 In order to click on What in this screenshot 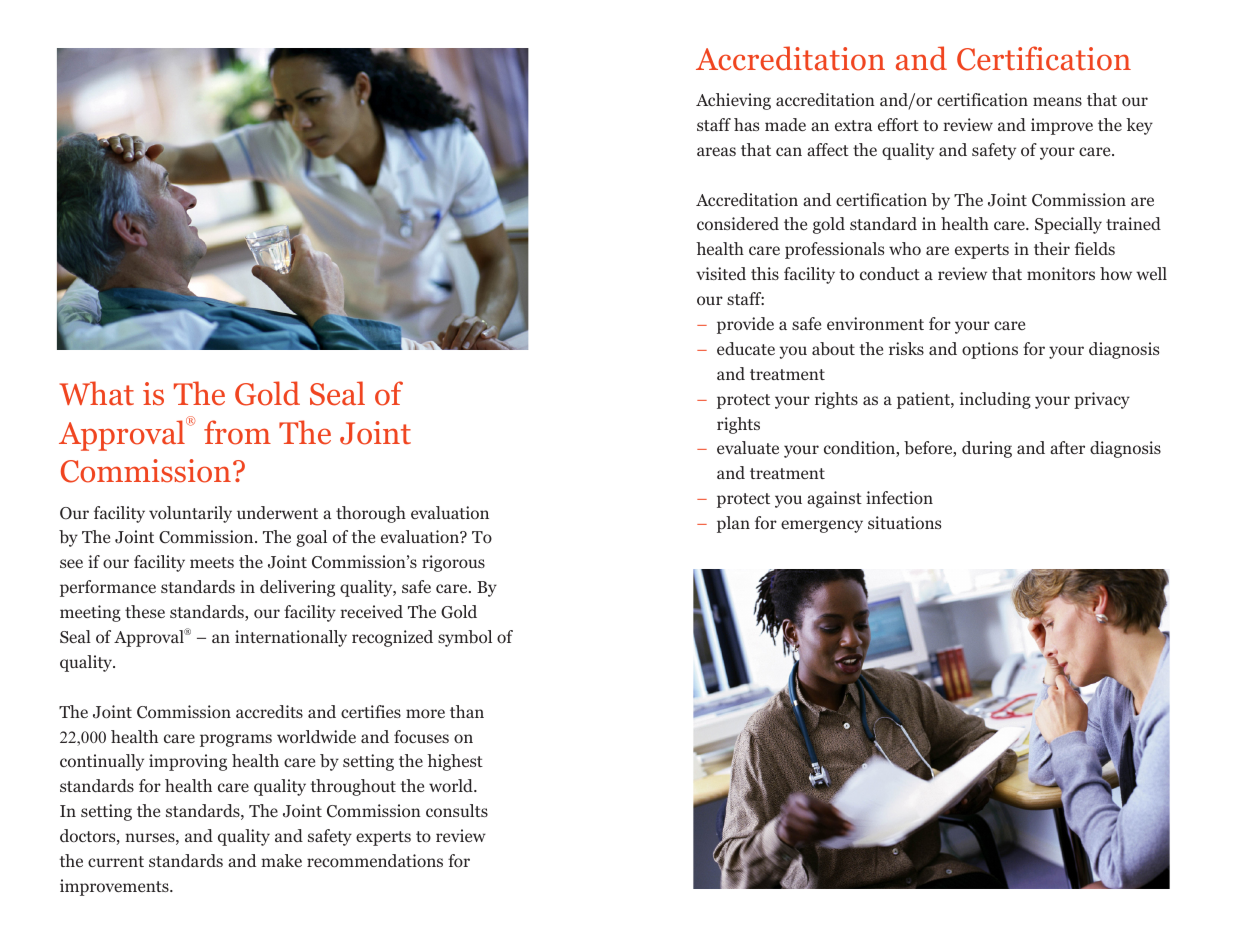, I will do `click(97, 393)`.
